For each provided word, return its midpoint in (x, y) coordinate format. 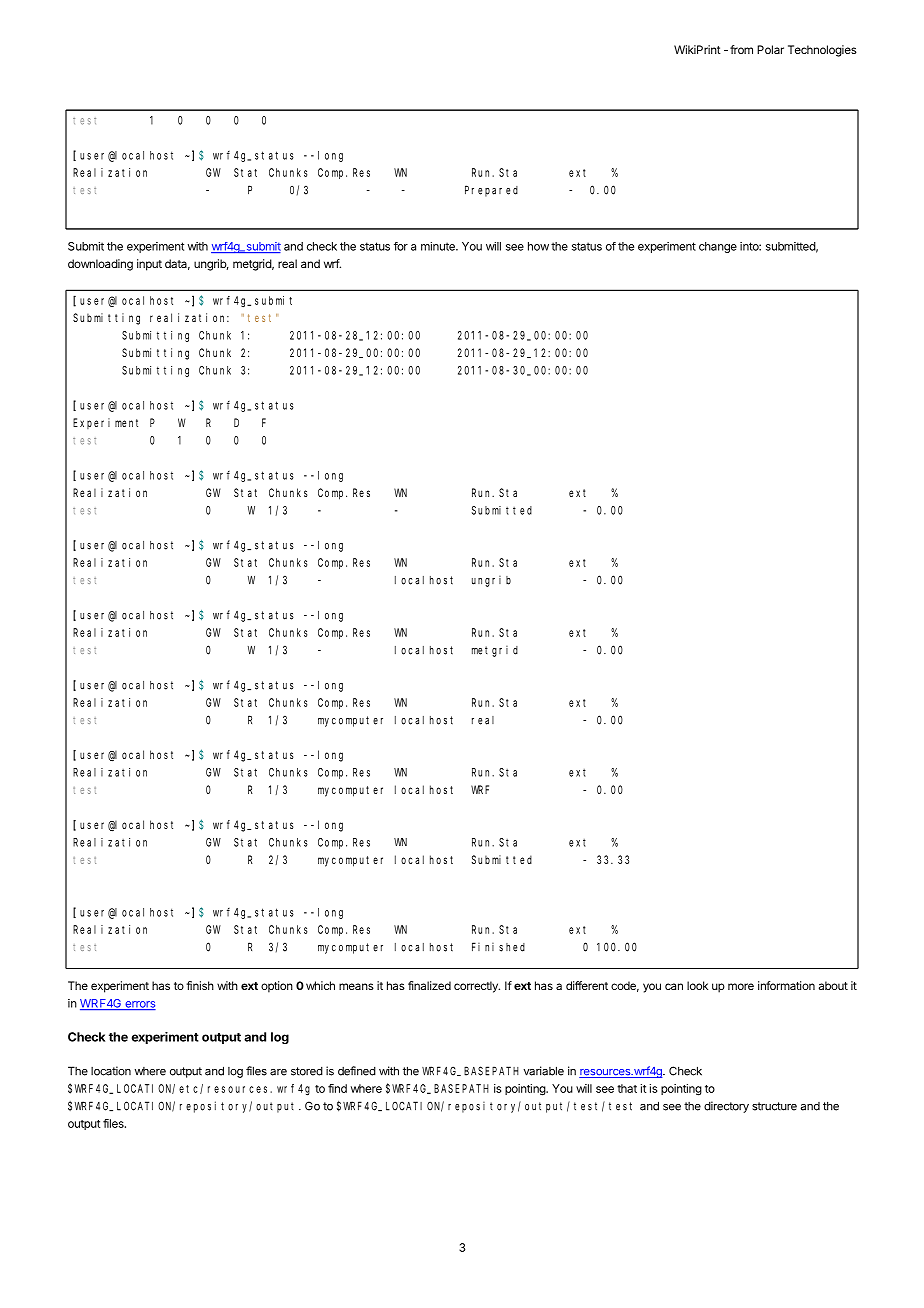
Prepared (491, 191)
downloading (100, 265)
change (718, 247)
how (538, 246)
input (149, 265)
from (741, 49)
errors (139, 1005)
